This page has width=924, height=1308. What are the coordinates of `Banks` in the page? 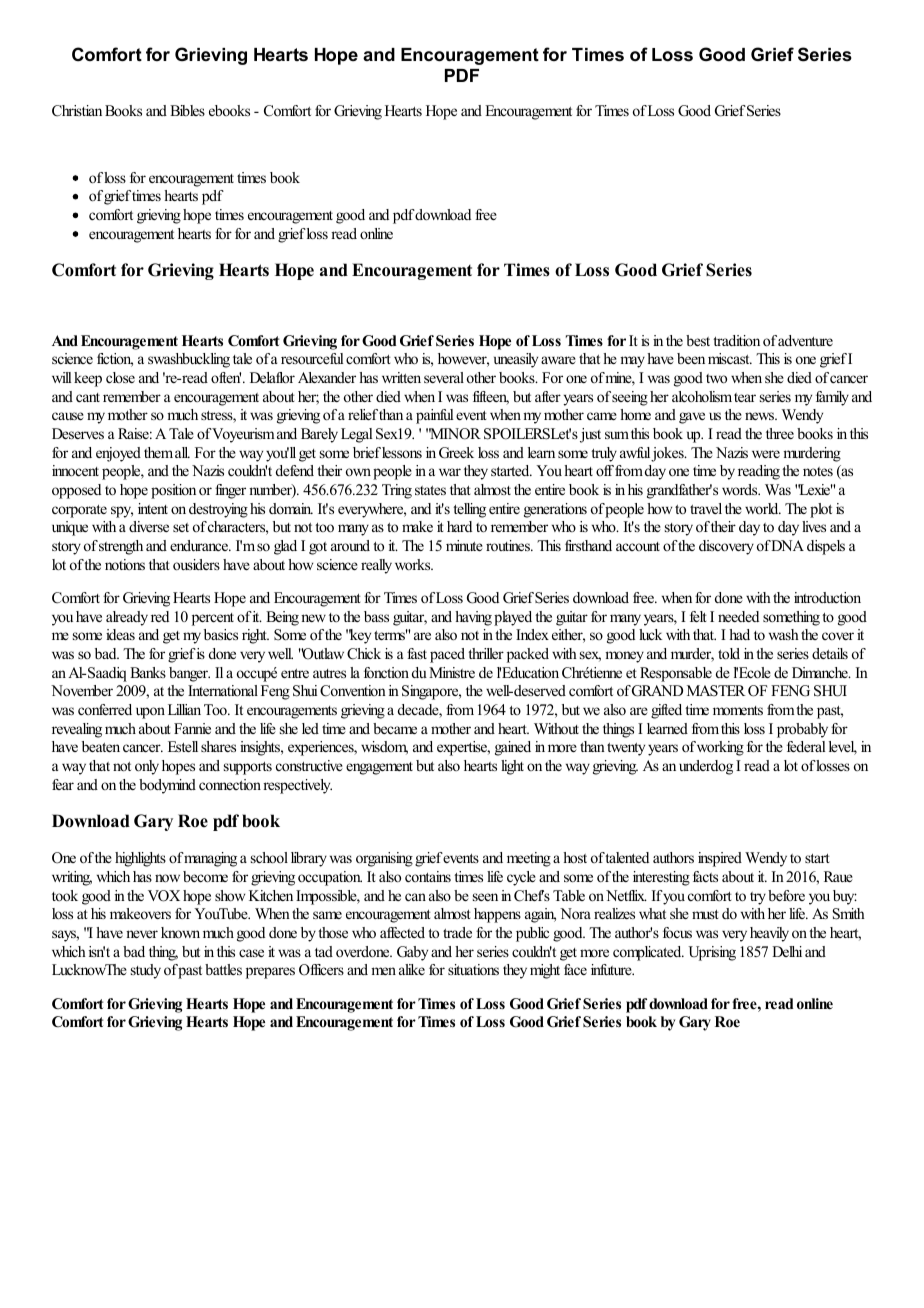 It's located at (148, 672).
